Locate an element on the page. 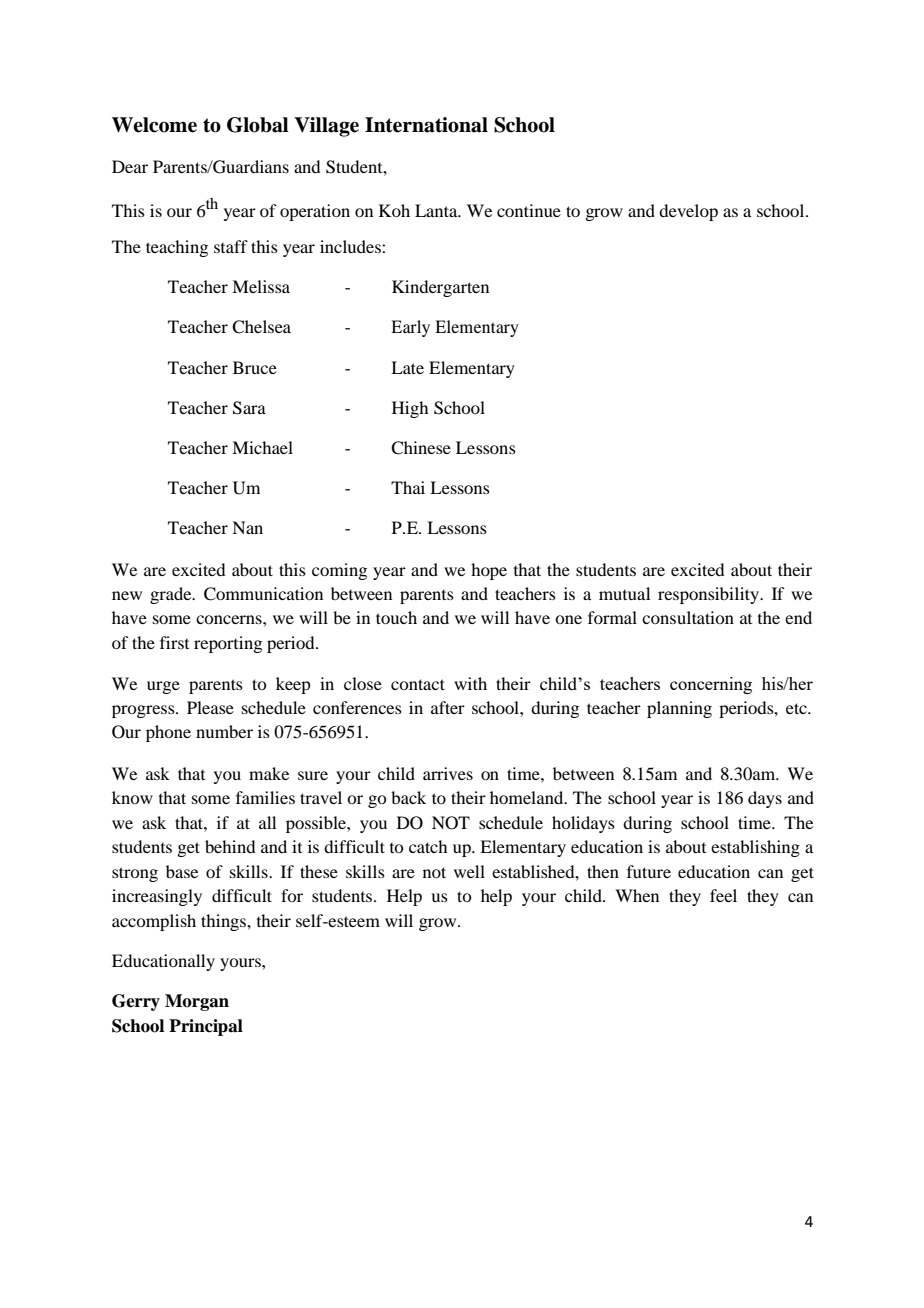 The height and width of the document is (1308, 924). well is located at coordinates (469, 871).
